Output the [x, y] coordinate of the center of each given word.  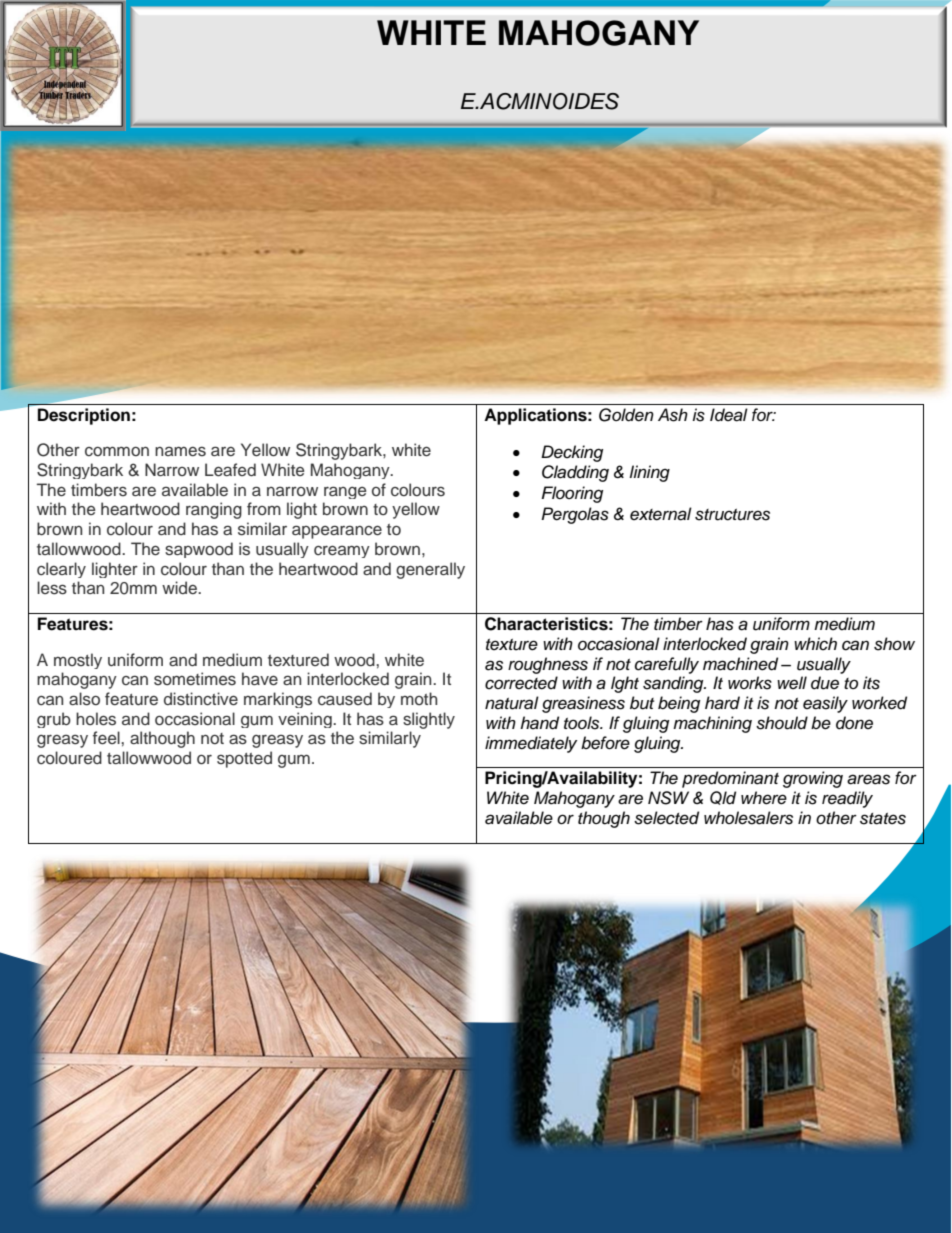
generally [430, 570]
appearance [337, 532]
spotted [244, 759]
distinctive [201, 699]
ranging [214, 510]
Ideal [729, 415]
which [815, 644]
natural [512, 703]
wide [180, 587]
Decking [572, 453]
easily [825, 704]
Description [84, 416]
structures [732, 515]
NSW [668, 798]
